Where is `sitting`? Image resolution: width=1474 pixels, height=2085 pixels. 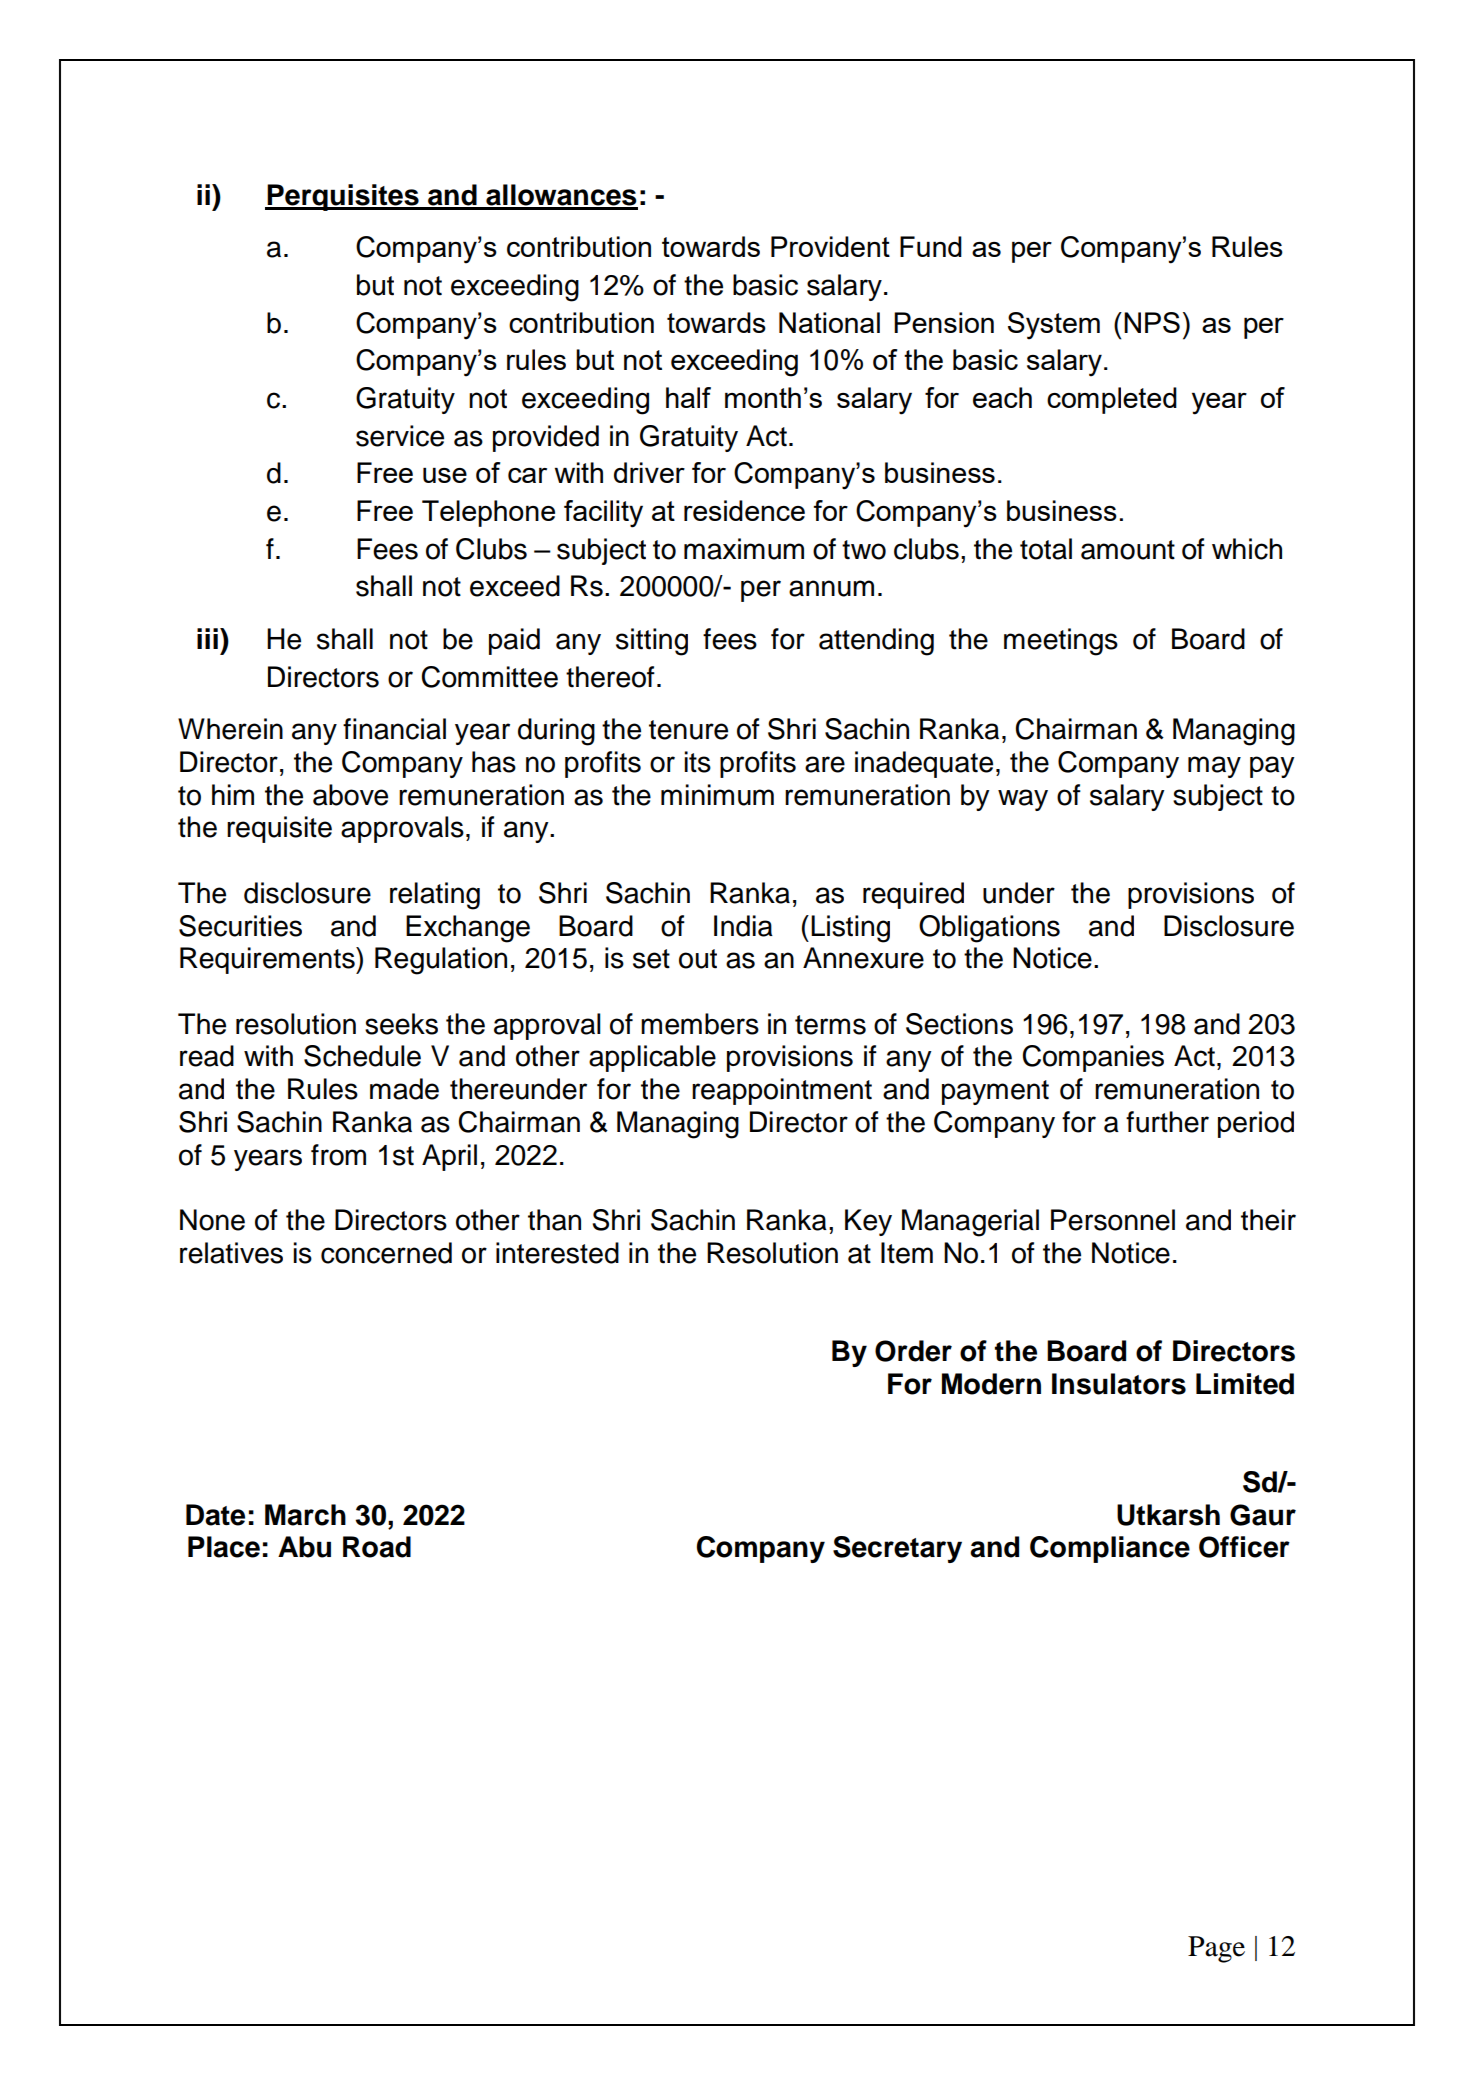
sitting is located at coordinates (652, 642).
